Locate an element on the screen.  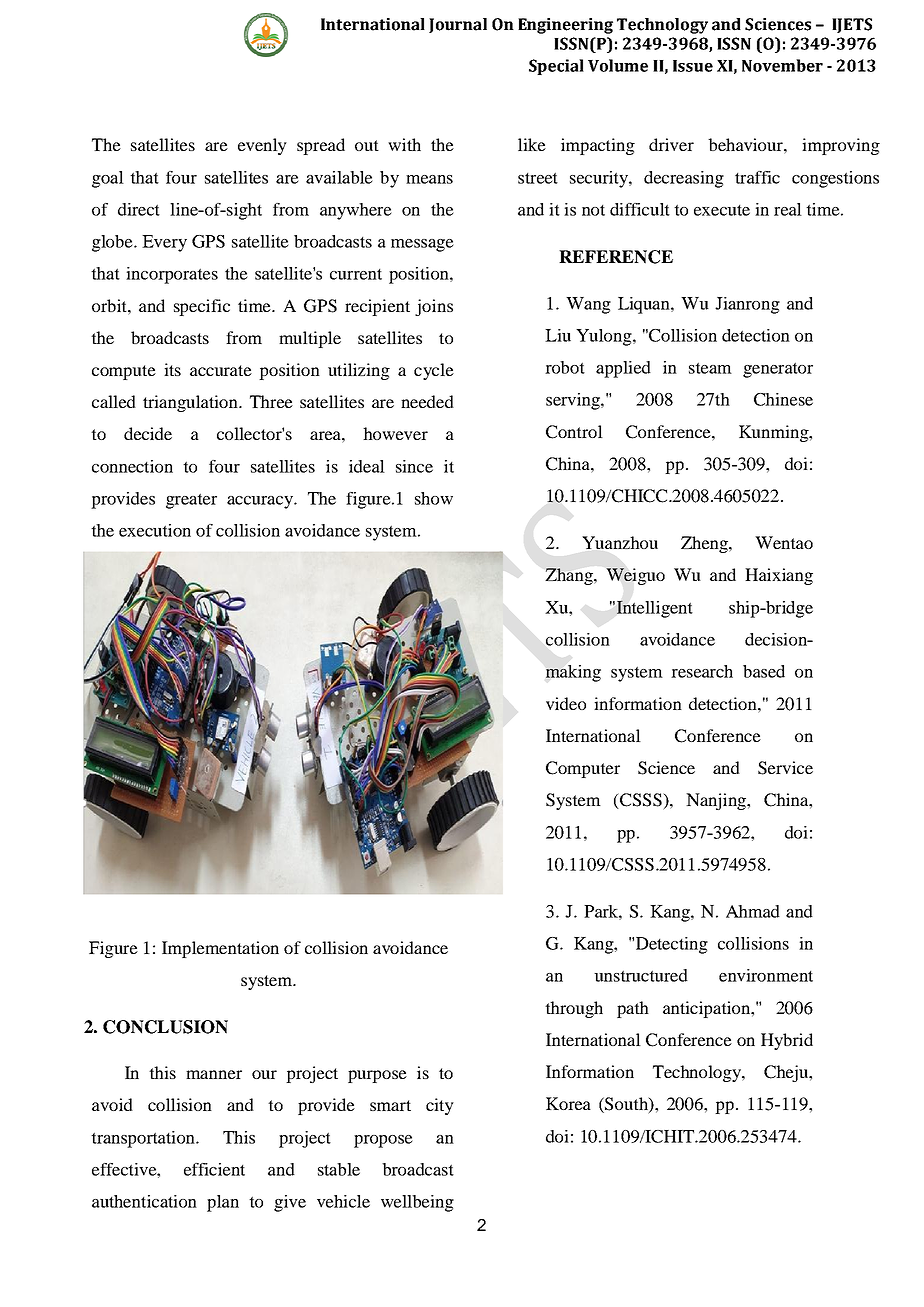
Journal is located at coordinates (458, 25).
